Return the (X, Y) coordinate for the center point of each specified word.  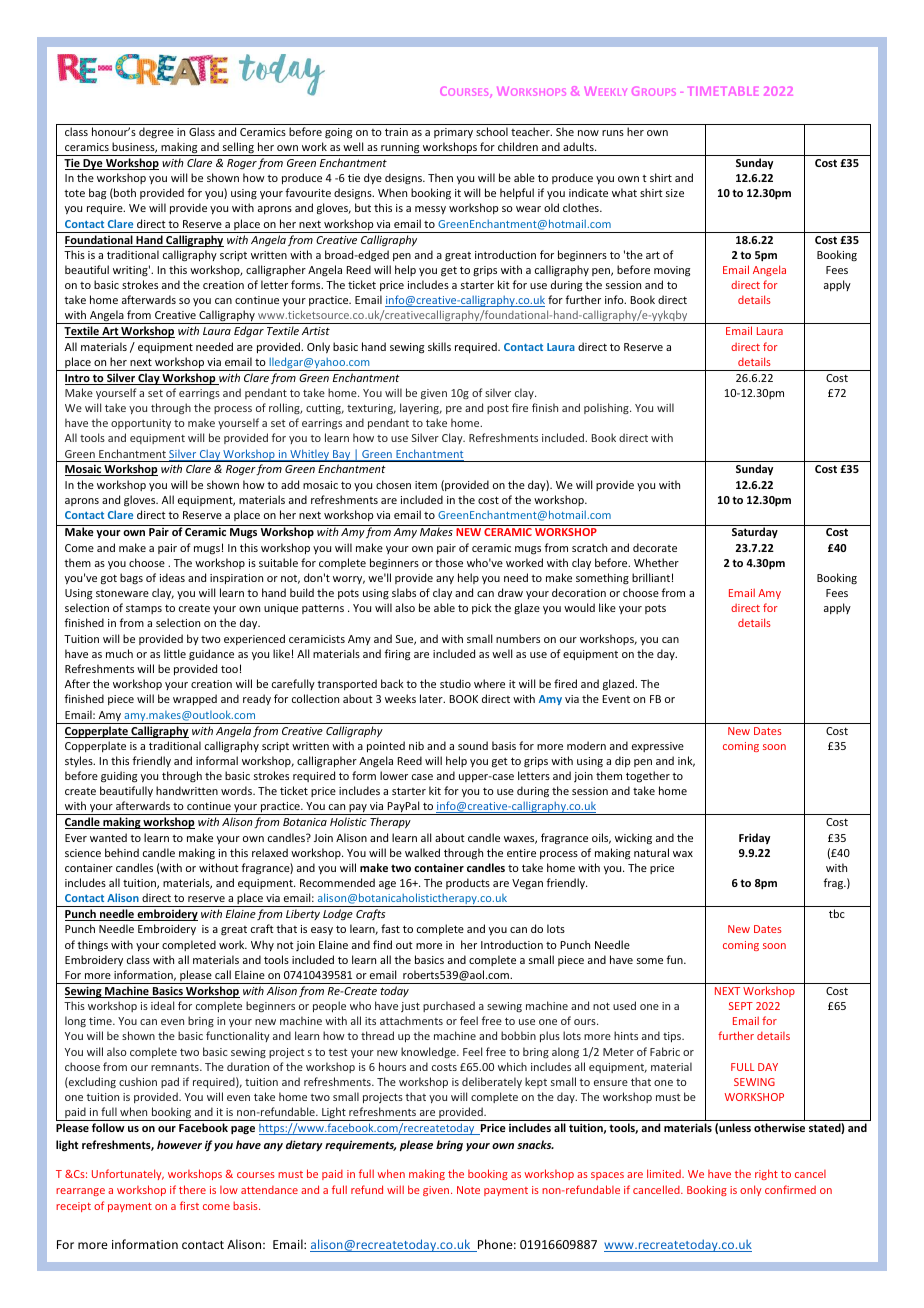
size (675, 193)
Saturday (755, 532)
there (192, 1189)
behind (122, 852)
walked (422, 852)
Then (440, 177)
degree (156, 132)
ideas (172, 577)
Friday (754, 838)
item (426, 485)
